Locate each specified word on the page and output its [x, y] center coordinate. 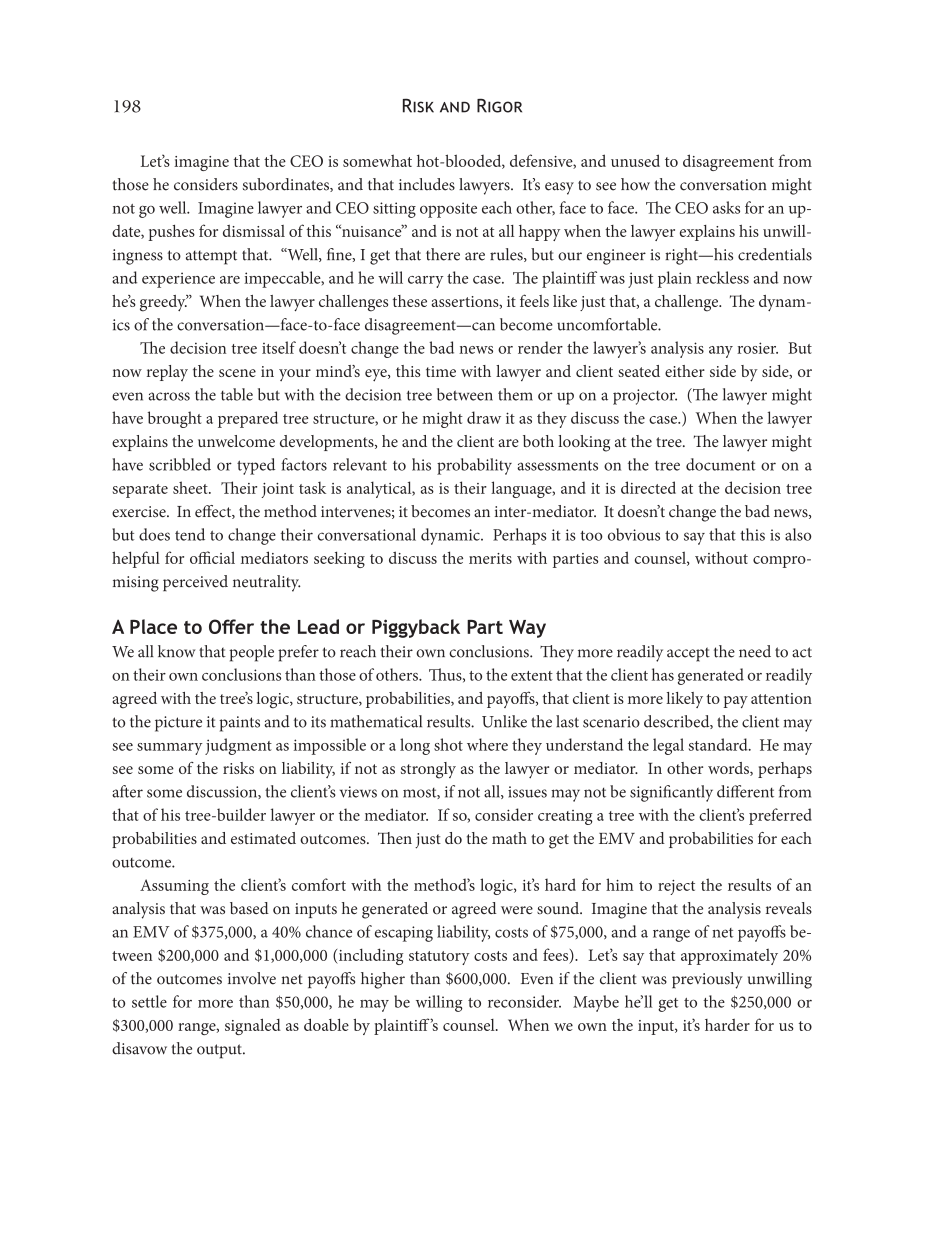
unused [635, 160]
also [798, 534]
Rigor [499, 105]
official [212, 557]
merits [490, 558]
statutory [439, 958]
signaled [253, 1026]
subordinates [287, 185]
